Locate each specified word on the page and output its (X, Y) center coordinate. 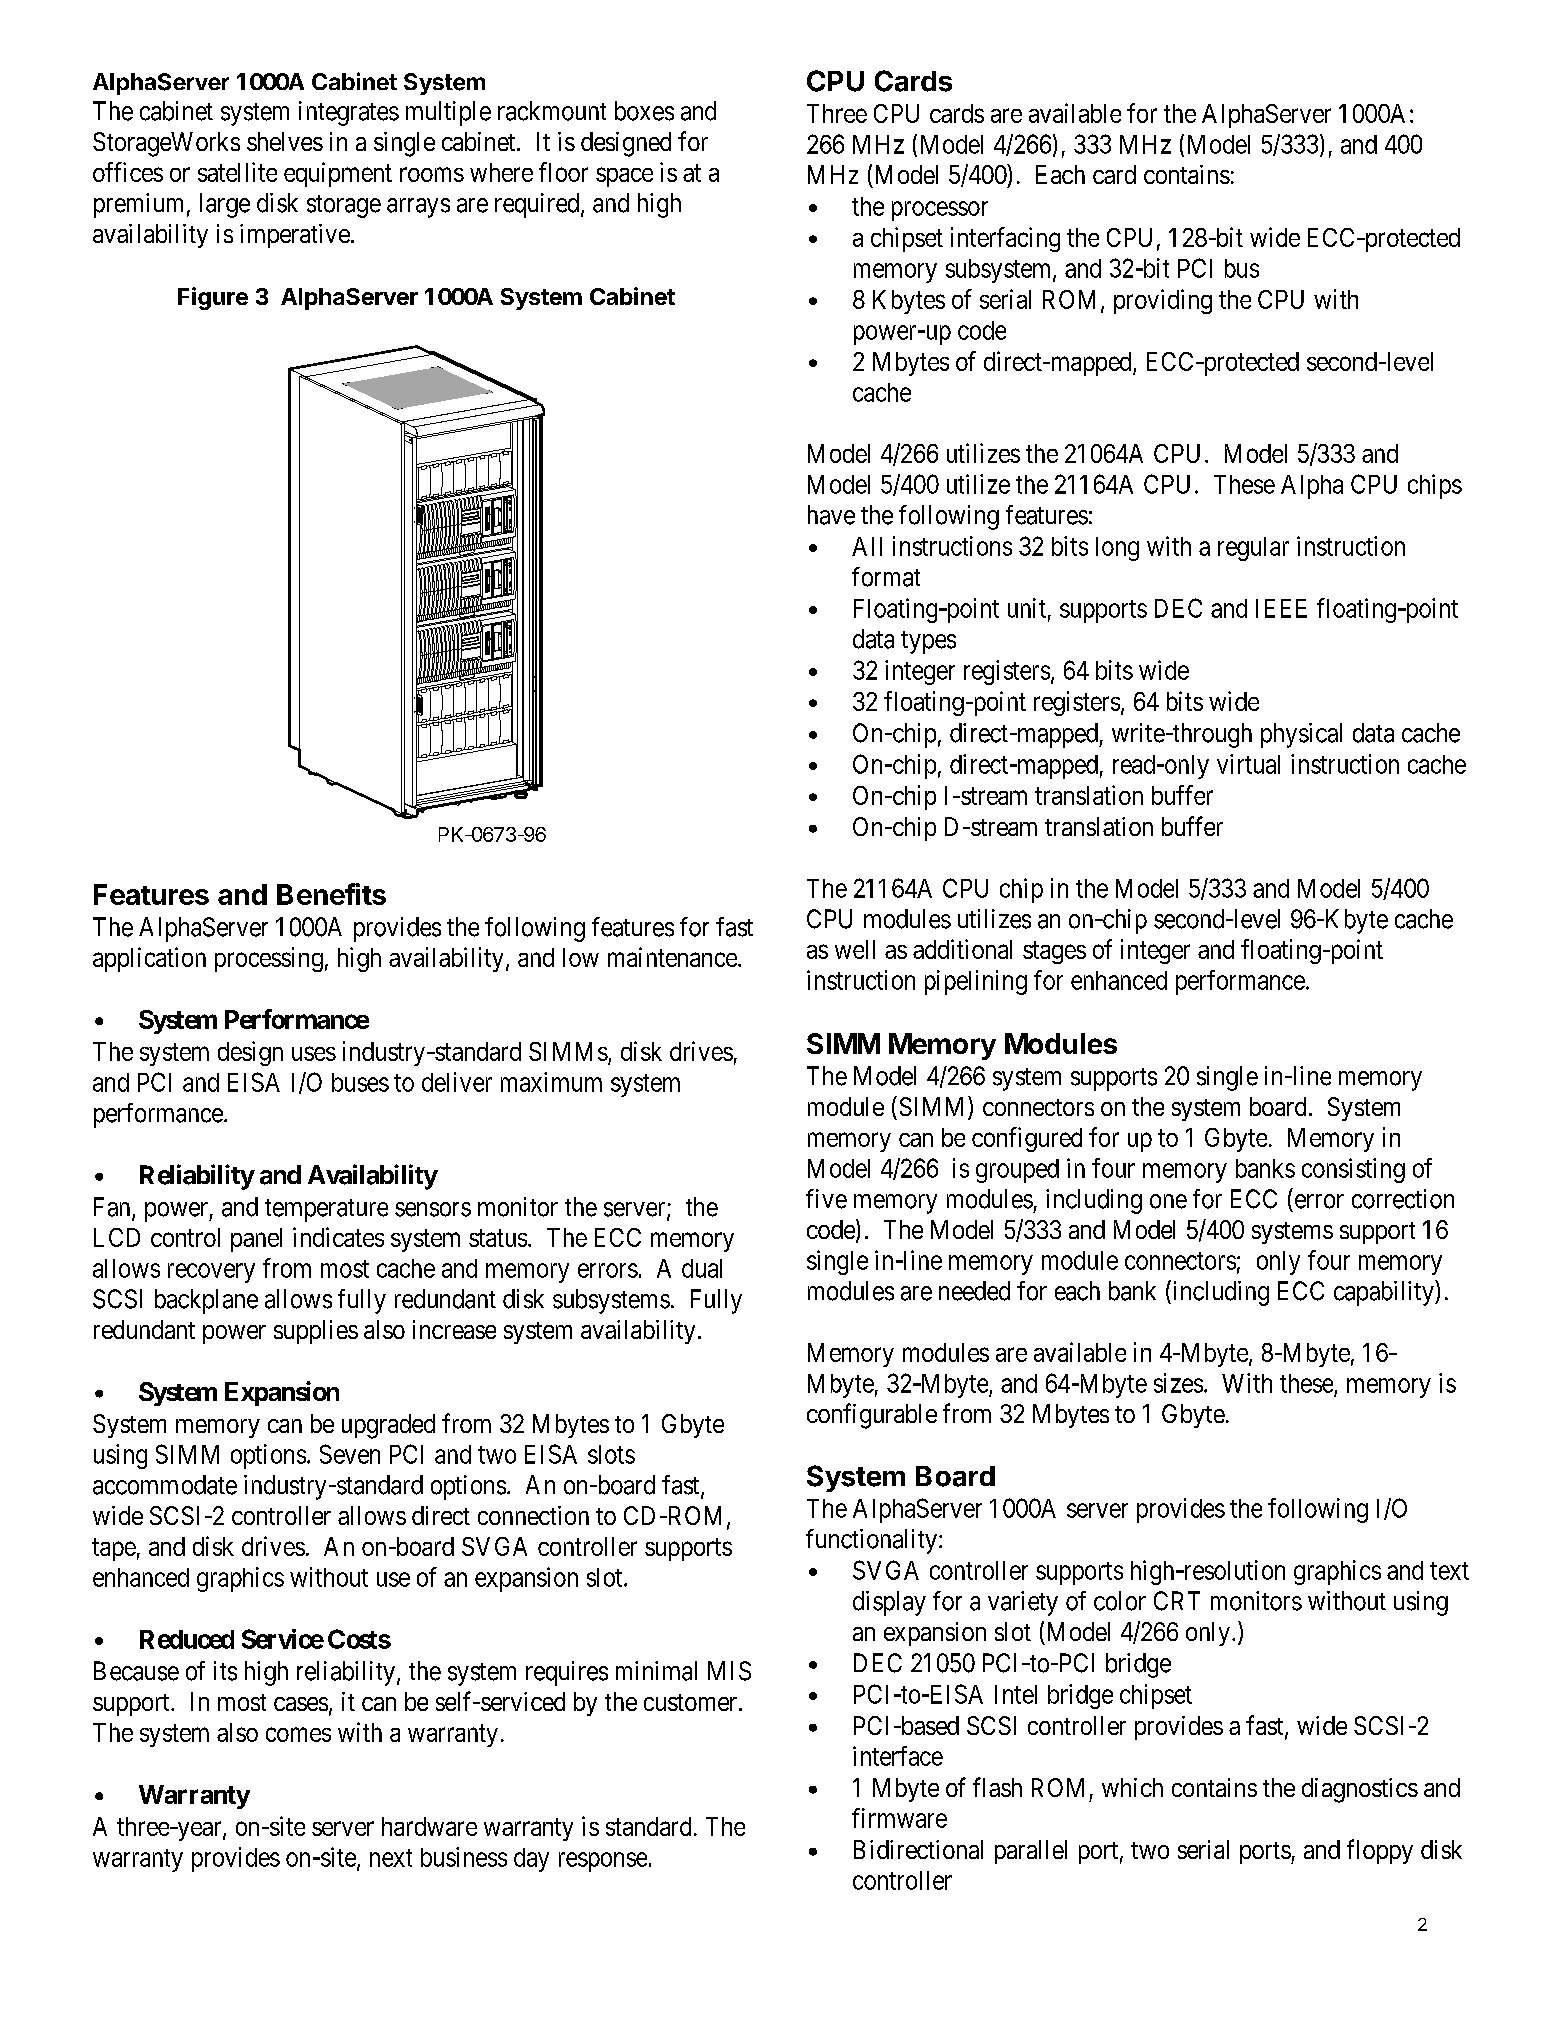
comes (298, 1734)
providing (1163, 301)
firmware (899, 1818)
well (855, 949)
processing (269, 959)
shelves (285, 141)
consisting (1353, 1170)
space (624, 177)
